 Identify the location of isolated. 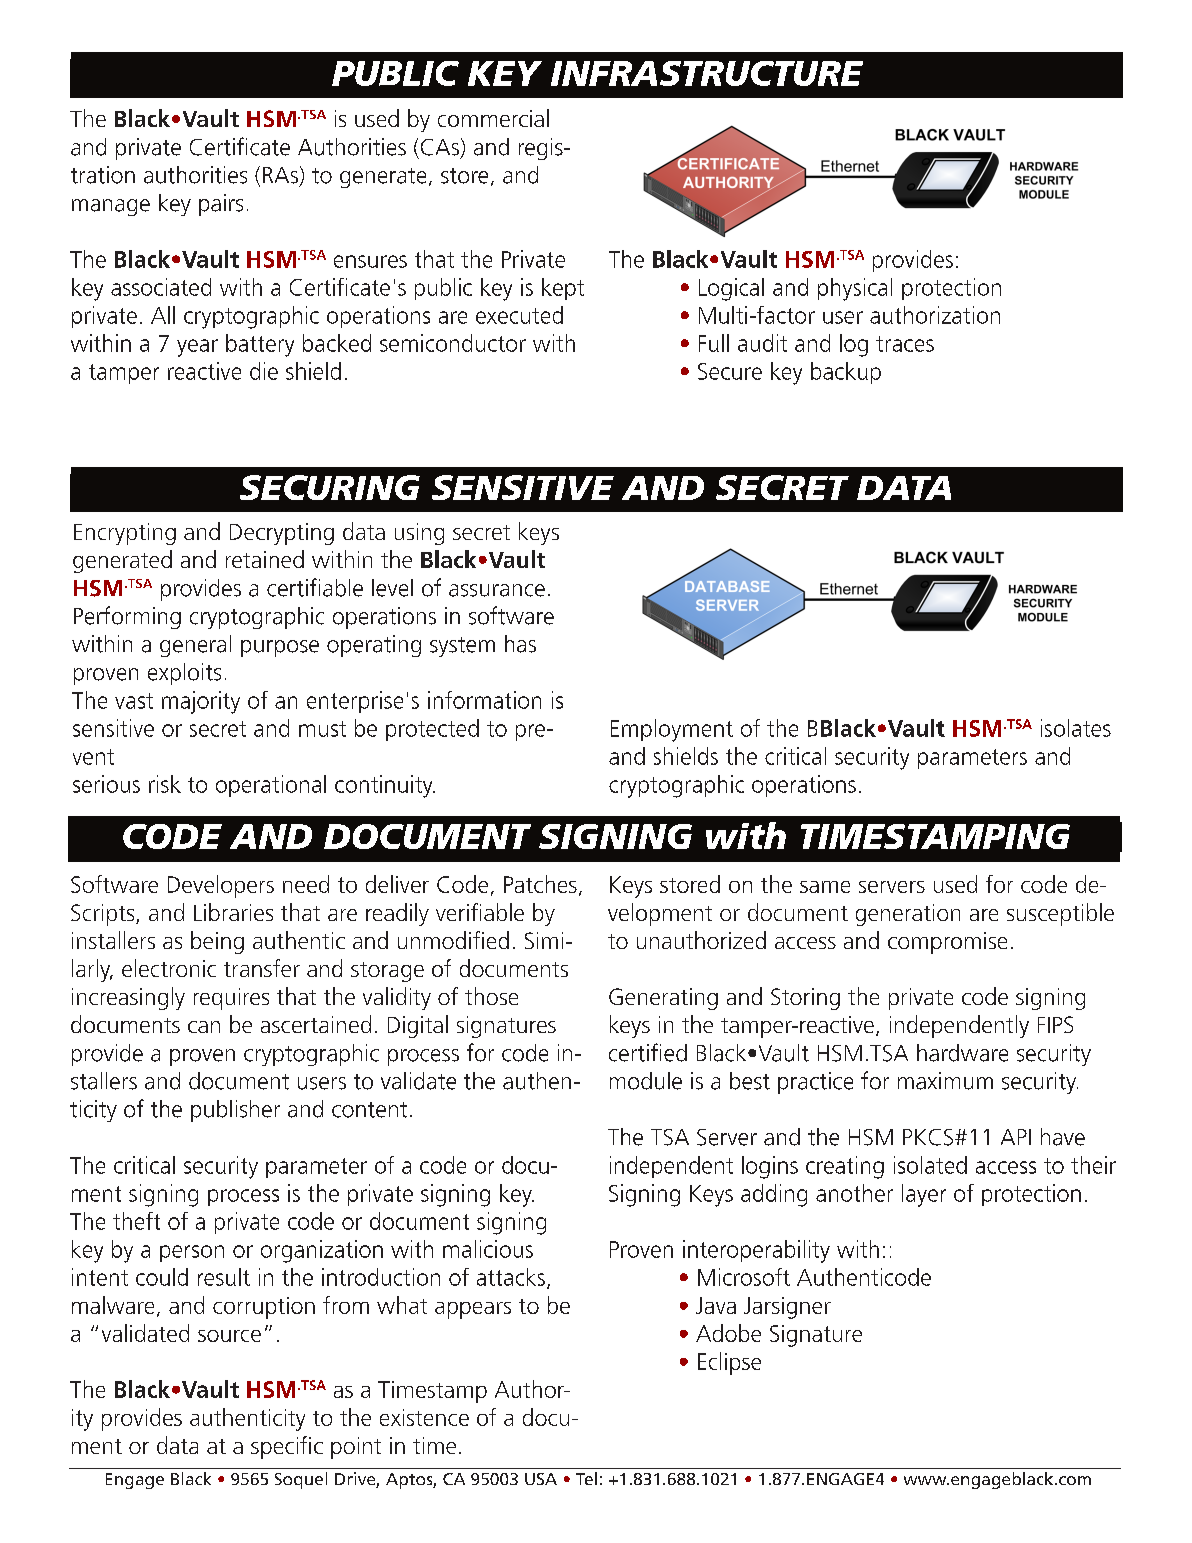
(930, 1165).
